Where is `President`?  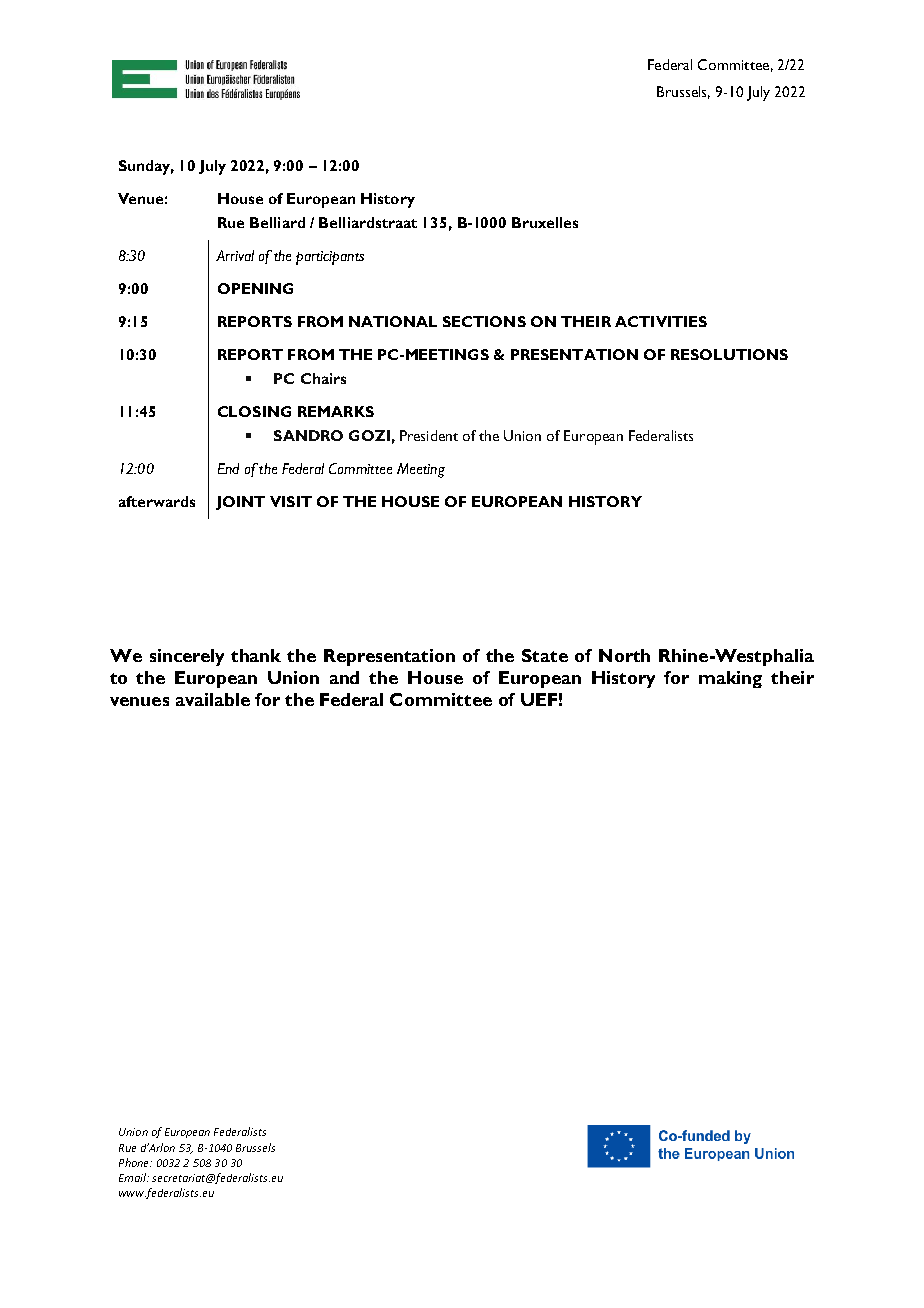
President is located at coordinates (429, 435).
